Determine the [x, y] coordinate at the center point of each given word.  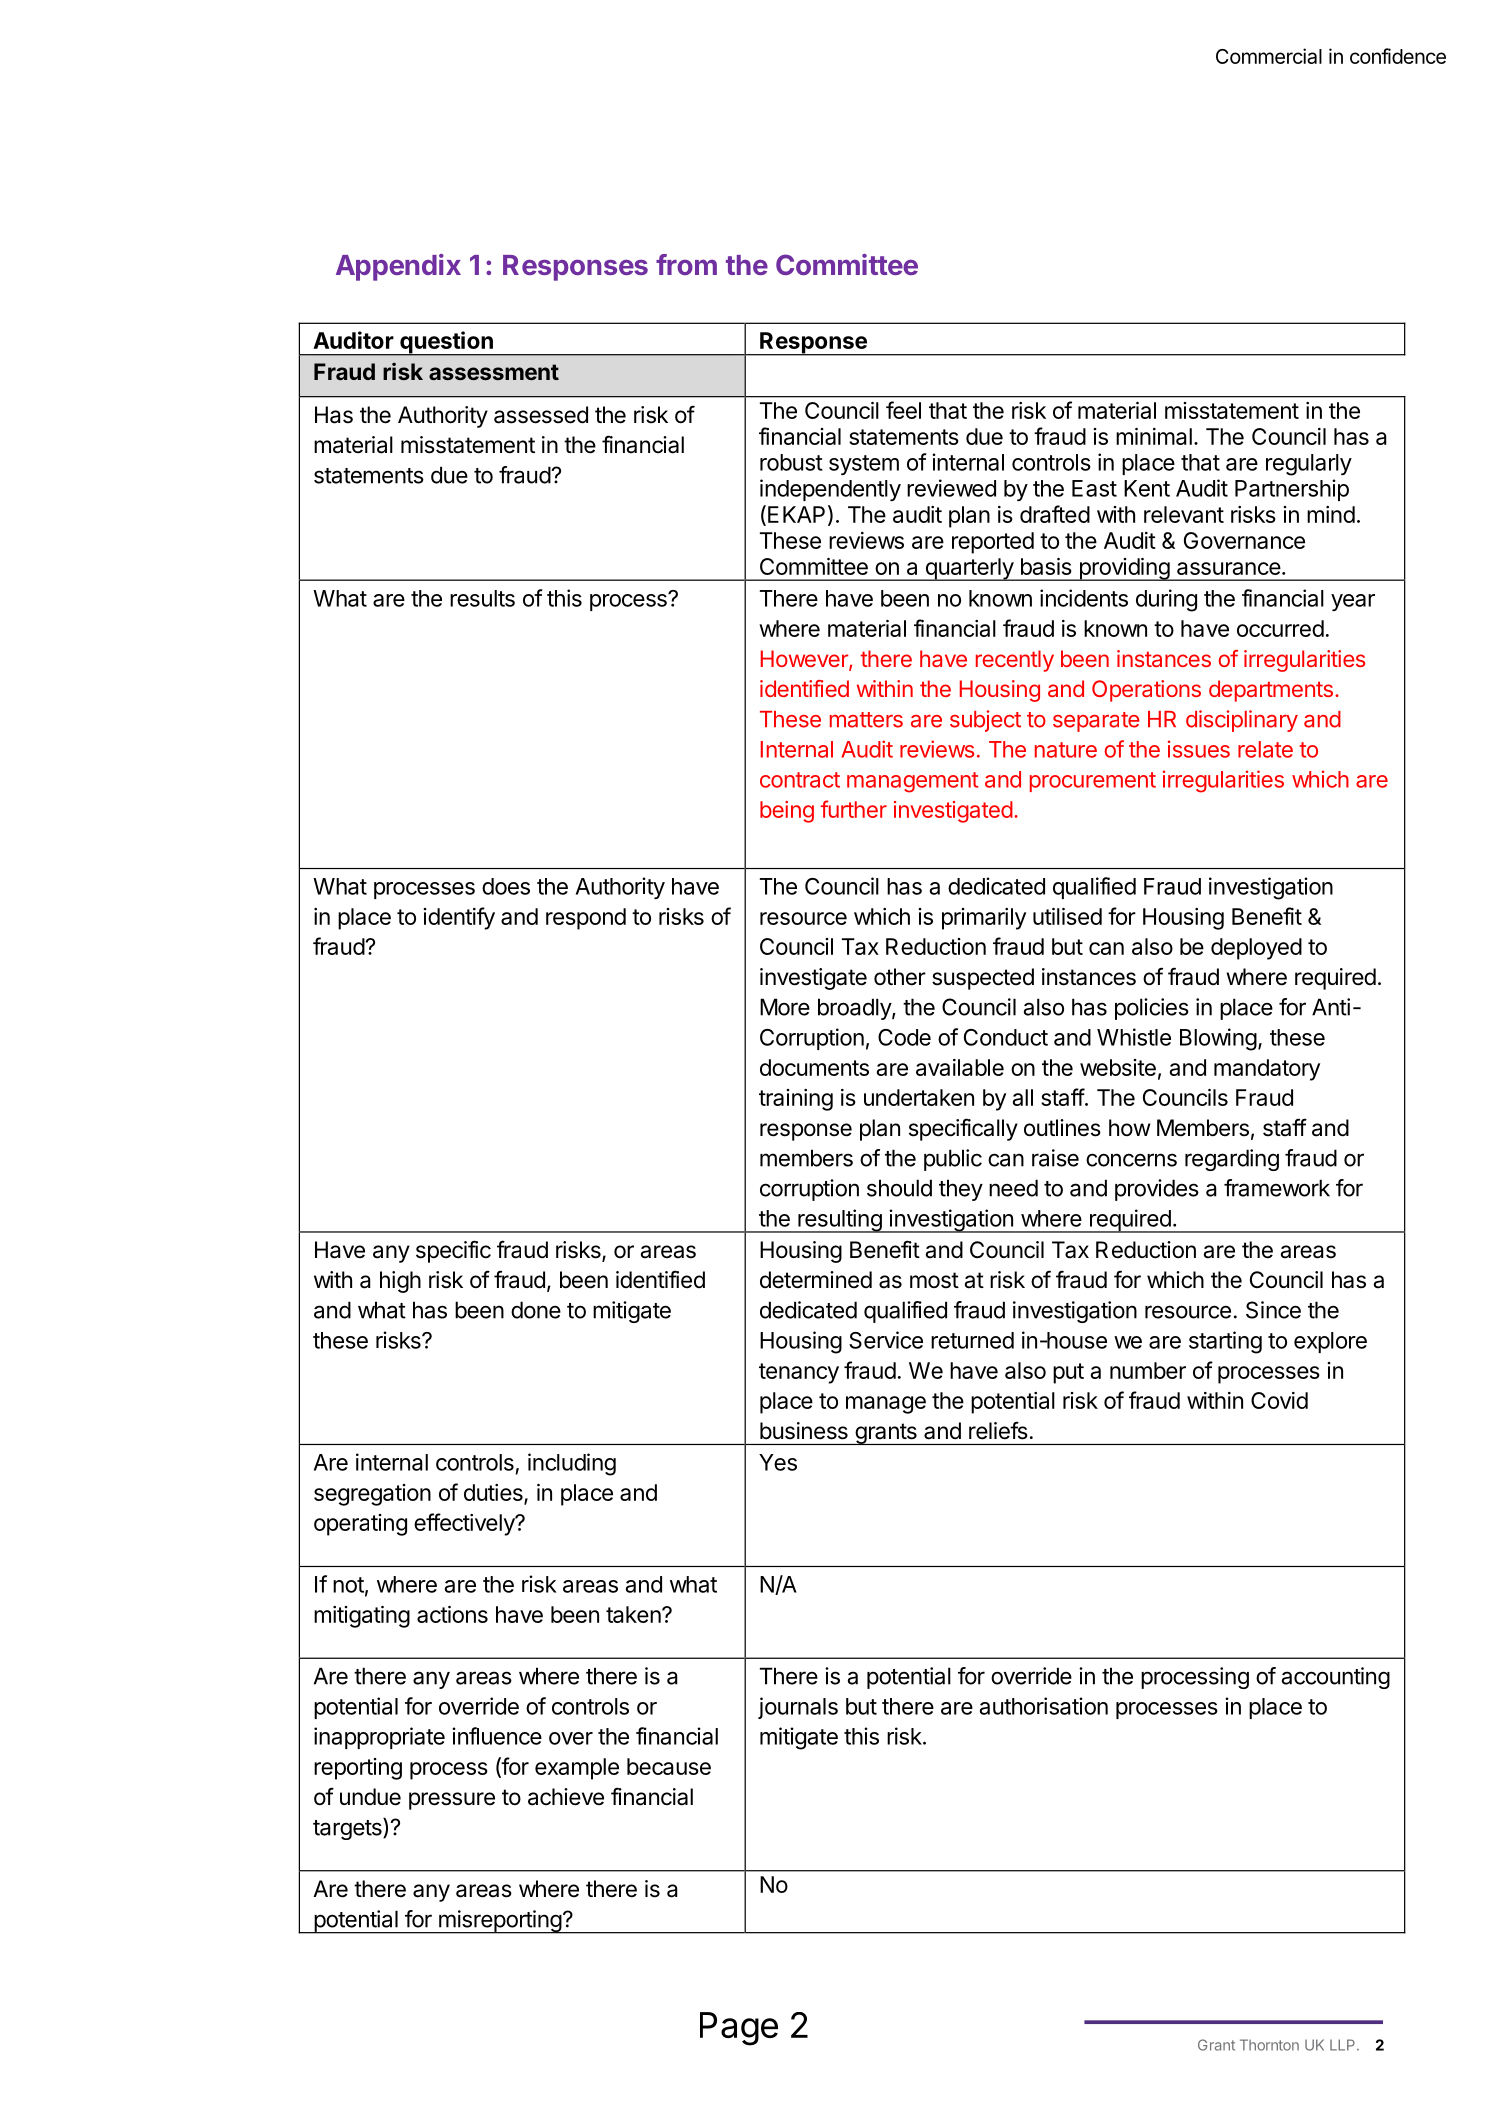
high [400, 1282]
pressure [452, 1801]
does [506, 886]
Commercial [1269, 56]
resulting [839, 1221]
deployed [1256, 949]
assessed [541, 415]
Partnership [1292, 490]
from [686, 264]
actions [452, 1614]
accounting [1336, 1678]
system [864, 465]
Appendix [398, 267]
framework [1277, 1188]
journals [798, 1708]
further [854, 809]
